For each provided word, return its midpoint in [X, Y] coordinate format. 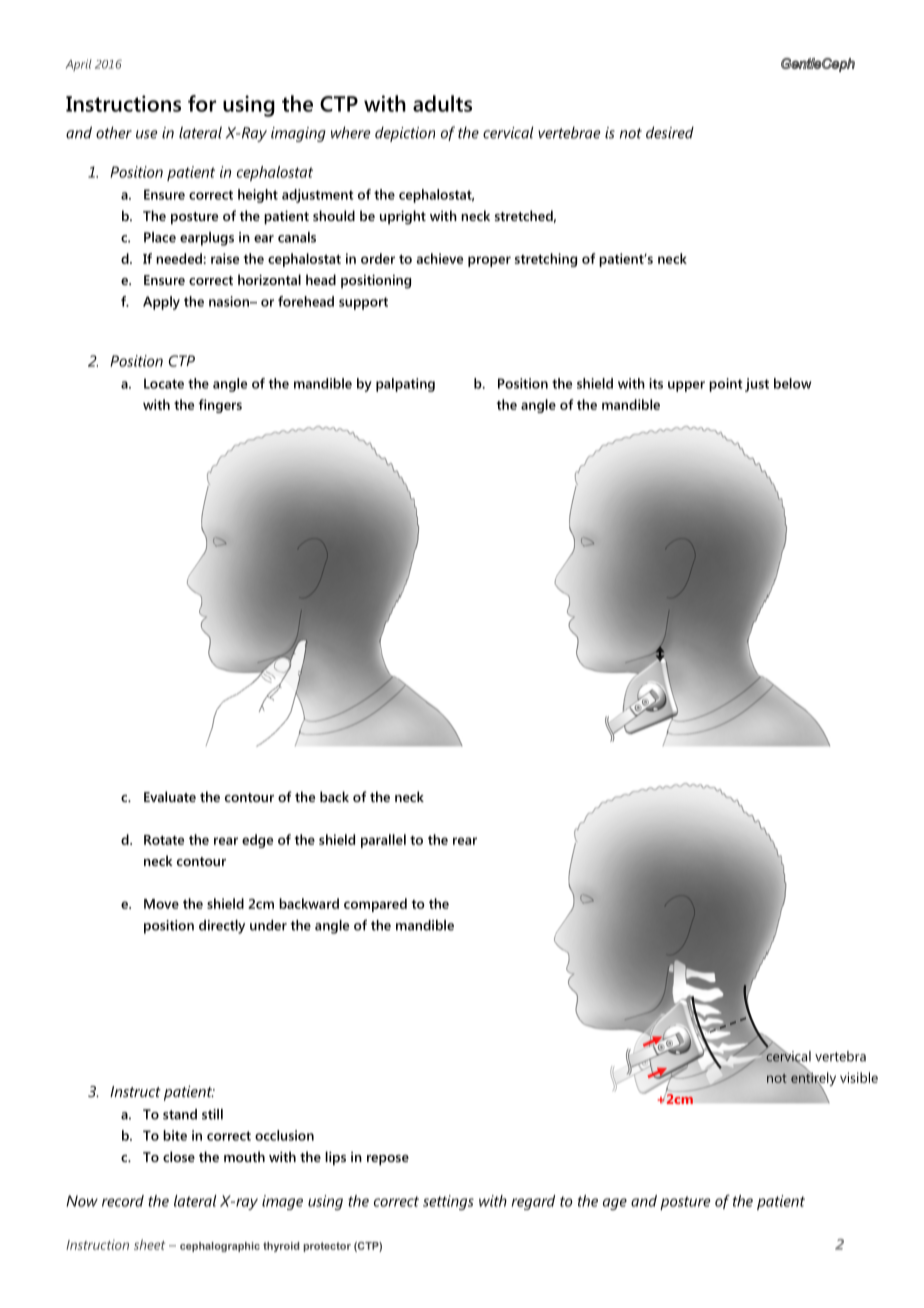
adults [442, 103]
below [792, 383]
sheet [149, 1244]
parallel [383, 841]
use [147, 134]
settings [448, 1202]
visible [859, 1077]
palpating [405, 385]
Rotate [164, 840]
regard [533, 1202]
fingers [220, 406]
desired [670, 132]
